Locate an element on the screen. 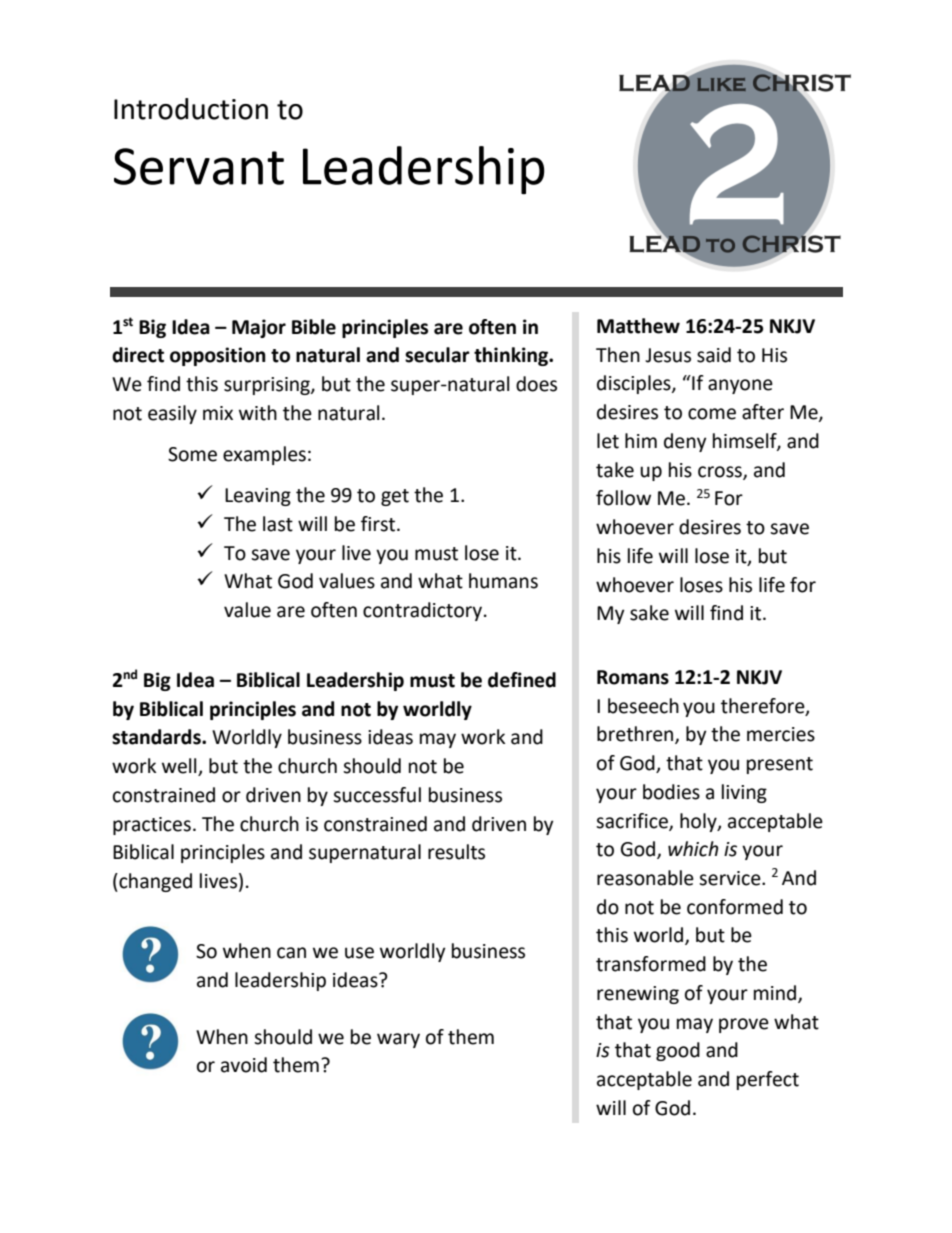 The width and height of the screenshot is (952, 1233). last is located at coordinates (278, 524).
